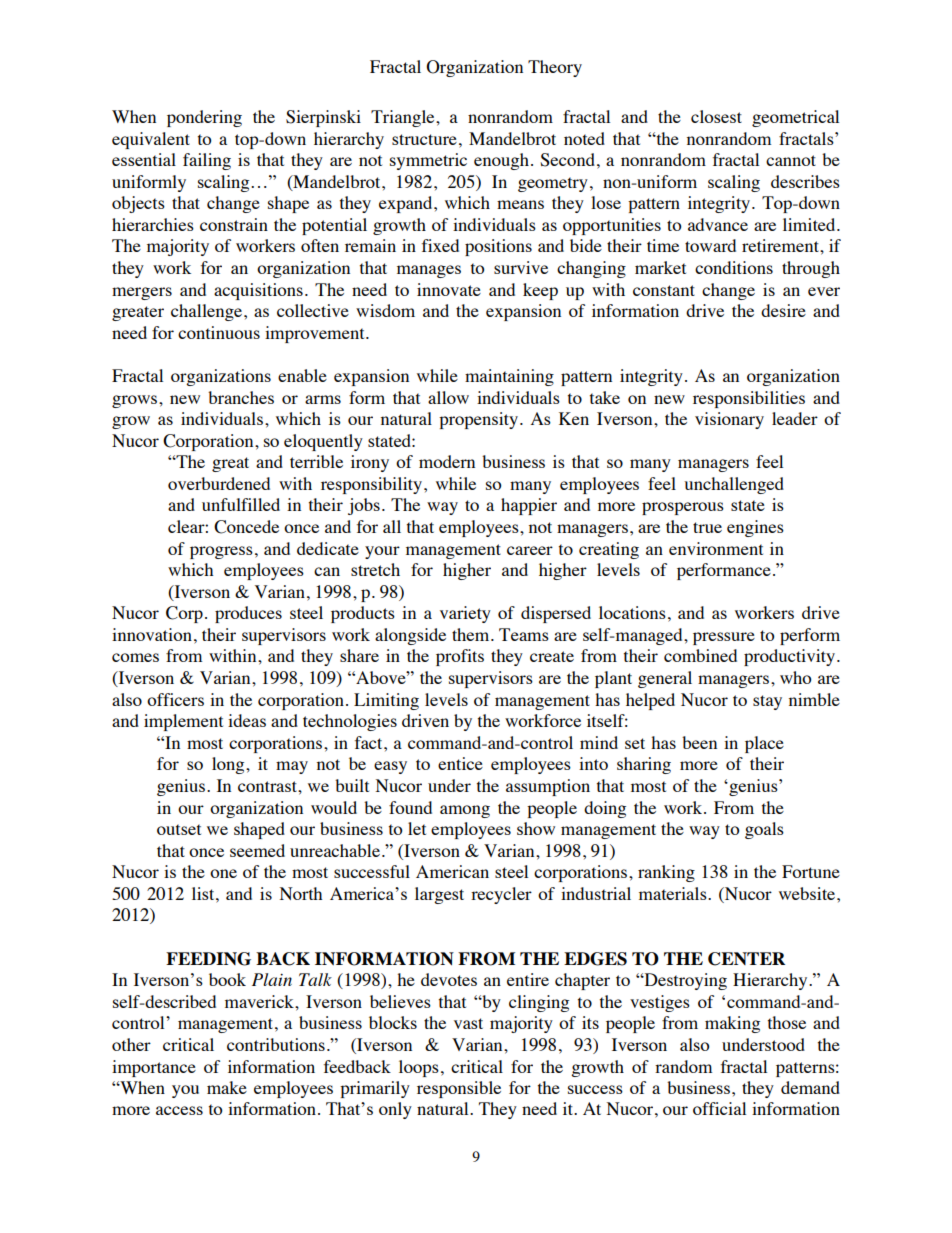 This page has height=1233, width=952. I want to click on structure, so click(424, 139).
